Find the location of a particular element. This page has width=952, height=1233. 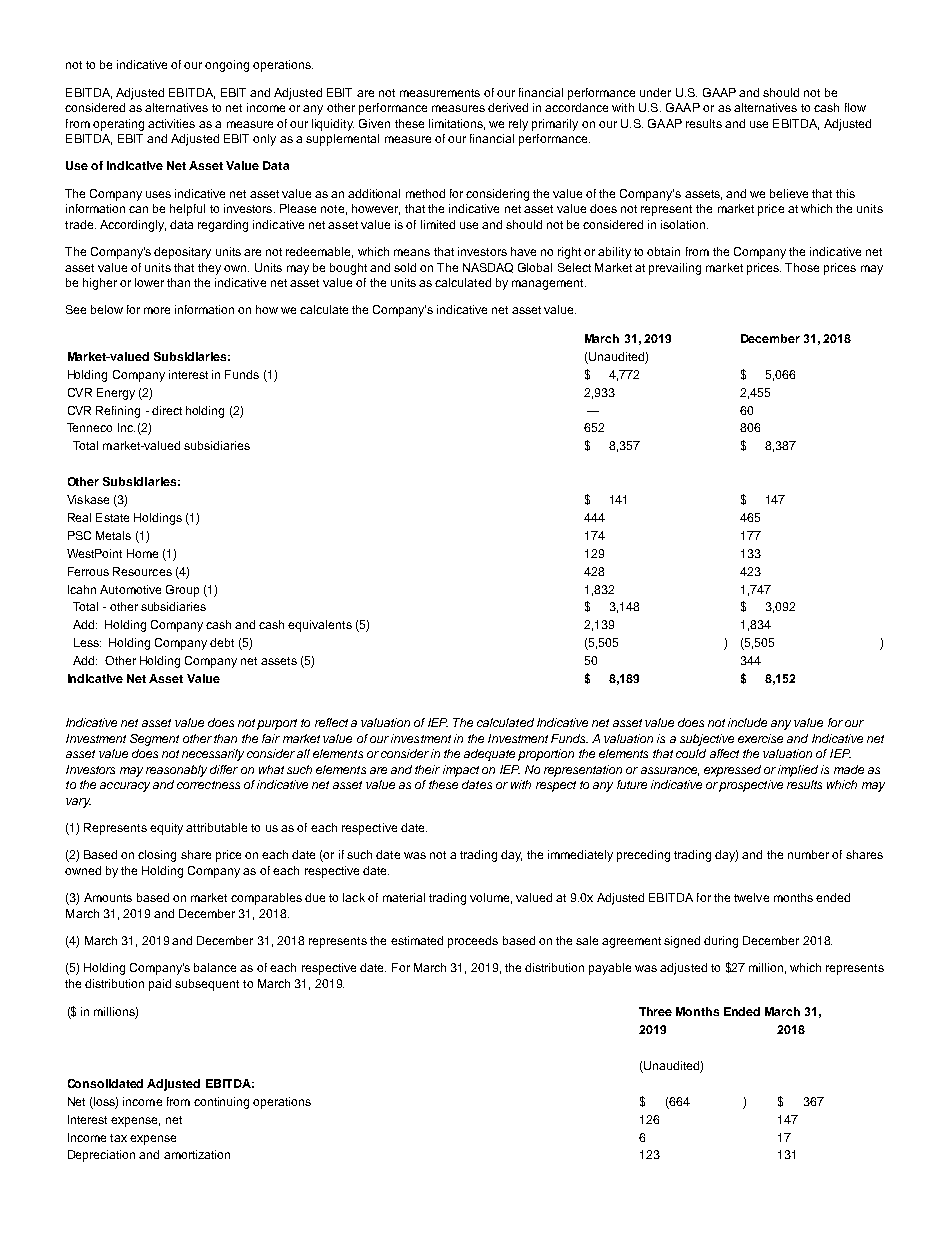

impact is located at coordinates (461, 771).
